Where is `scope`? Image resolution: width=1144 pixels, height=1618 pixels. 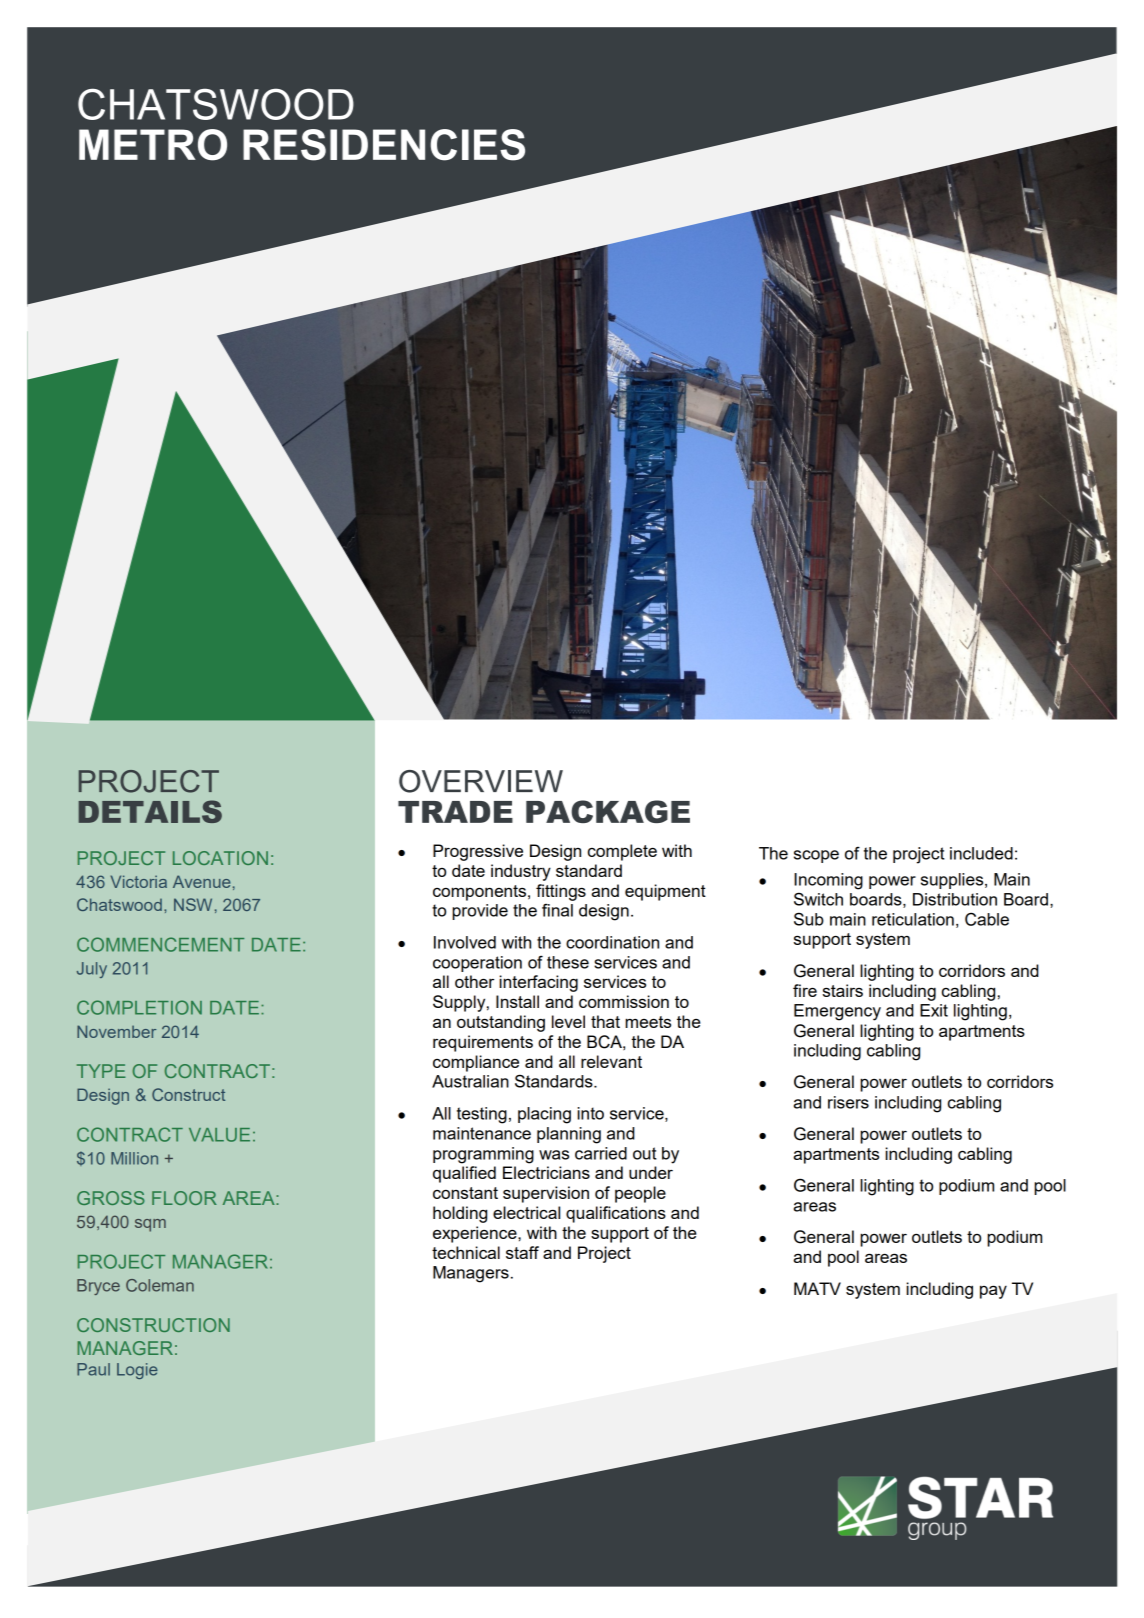
scope is located at coordinates (816, 856).
